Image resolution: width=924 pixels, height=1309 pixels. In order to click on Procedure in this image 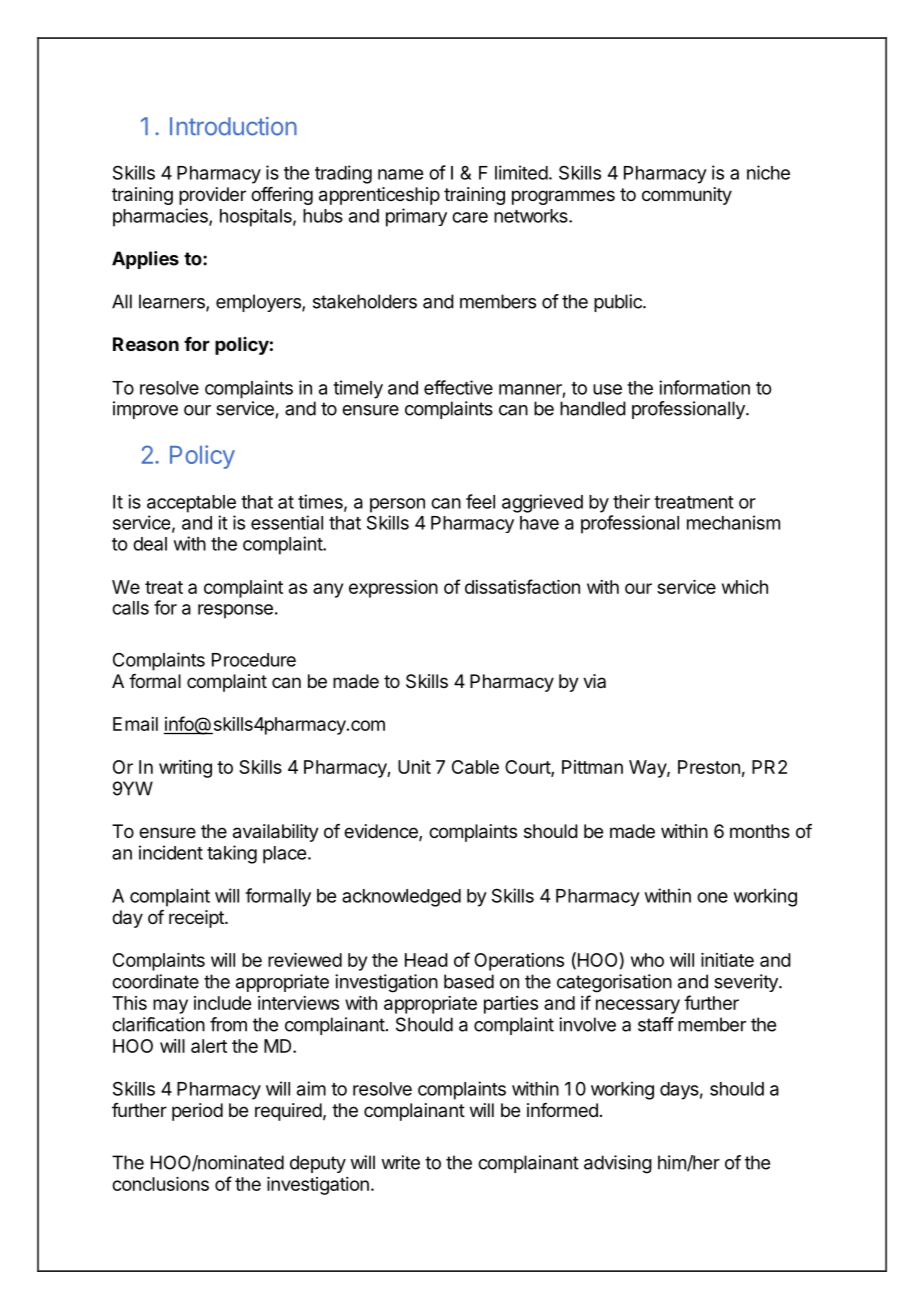, I will do `click(254, 660)`.
